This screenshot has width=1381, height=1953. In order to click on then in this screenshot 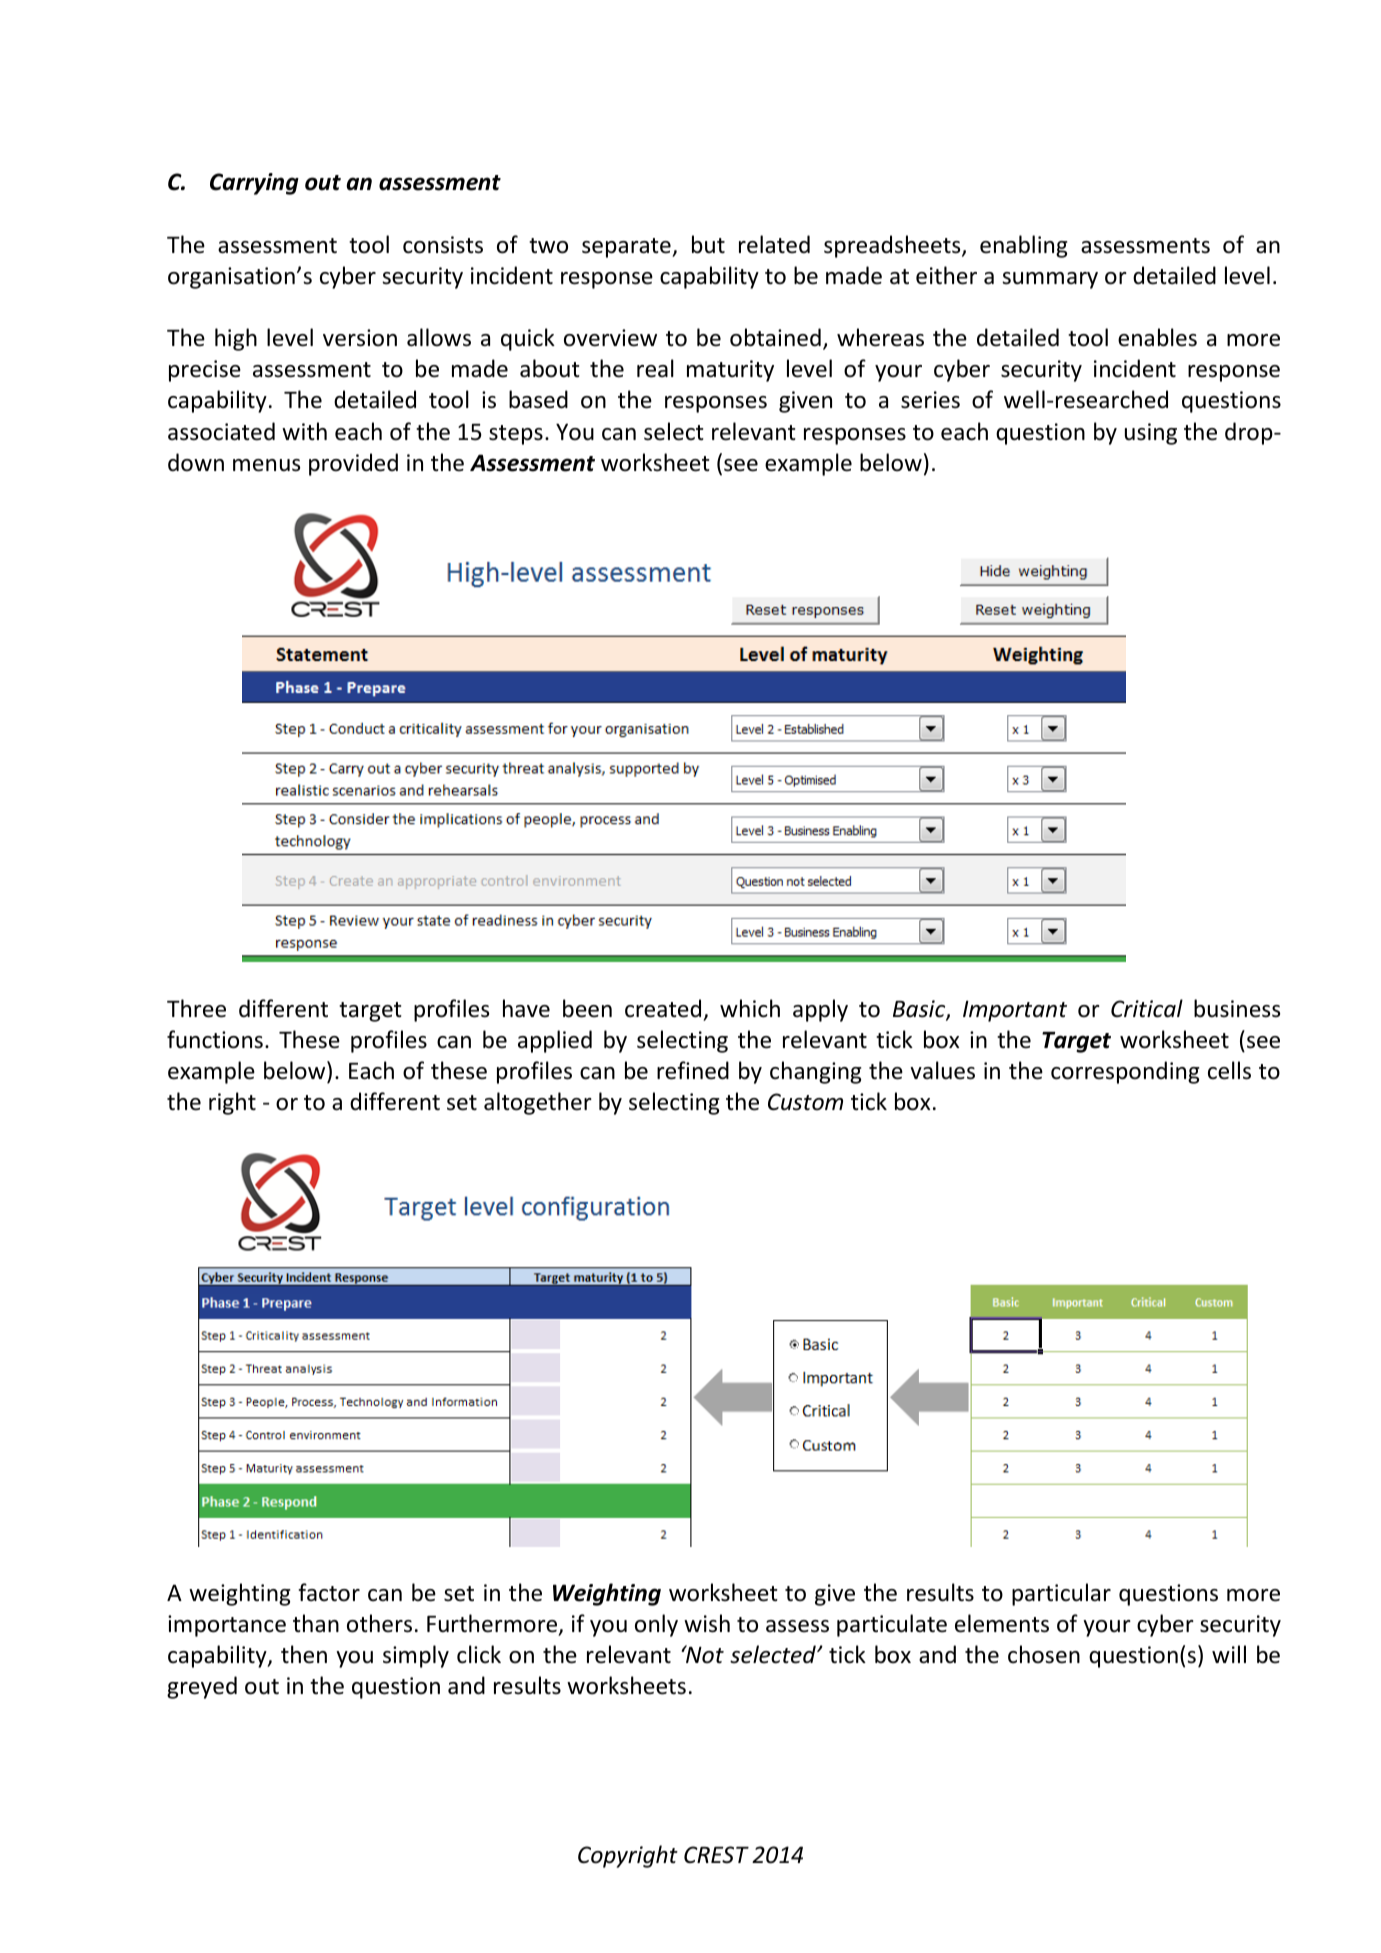, I will do `click(304, 1654)`.
